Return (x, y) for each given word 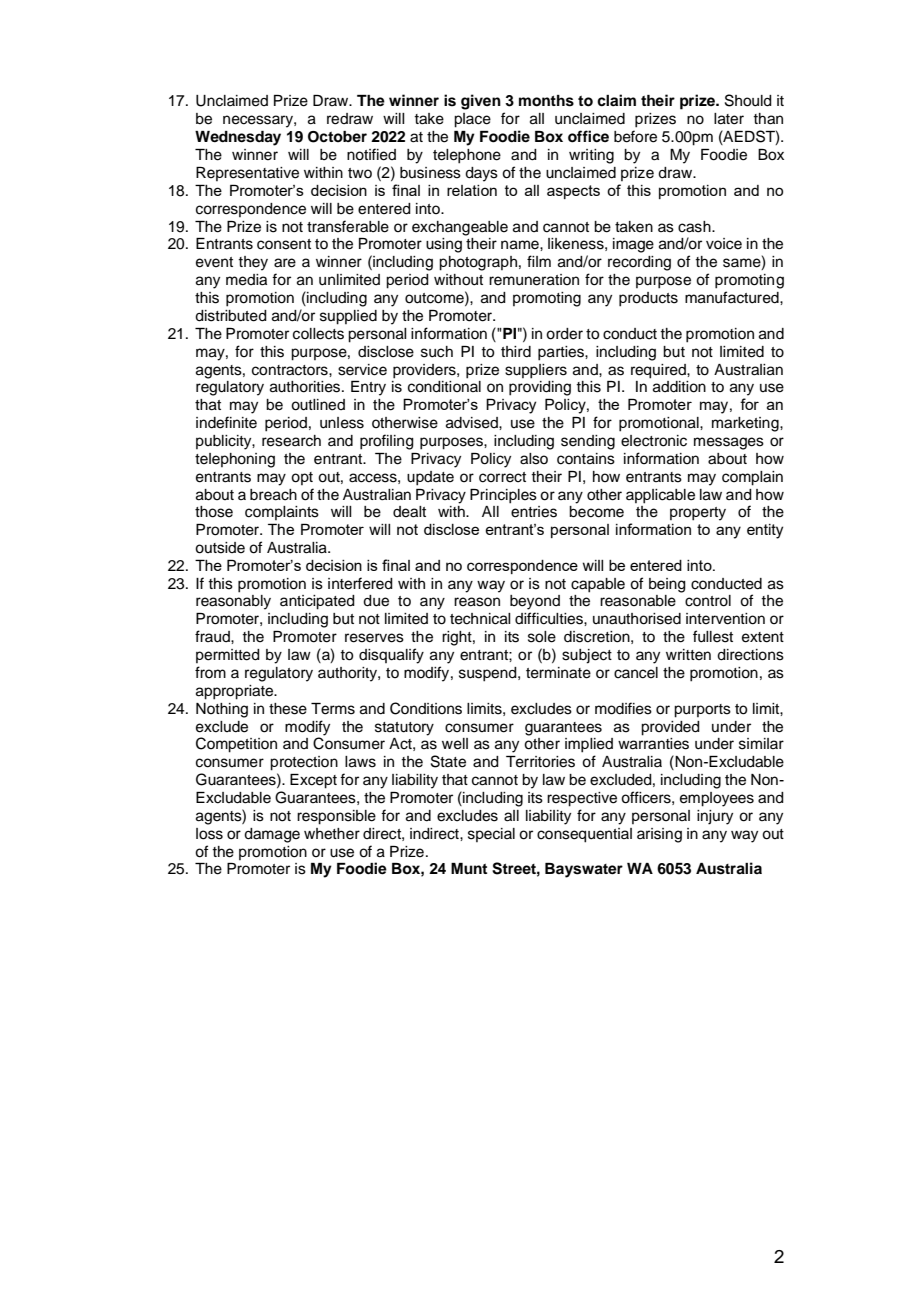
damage (272, 835)
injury (715, 817)
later (729, 119)
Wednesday (238, 138)
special (491, 835)
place (472, 120)
